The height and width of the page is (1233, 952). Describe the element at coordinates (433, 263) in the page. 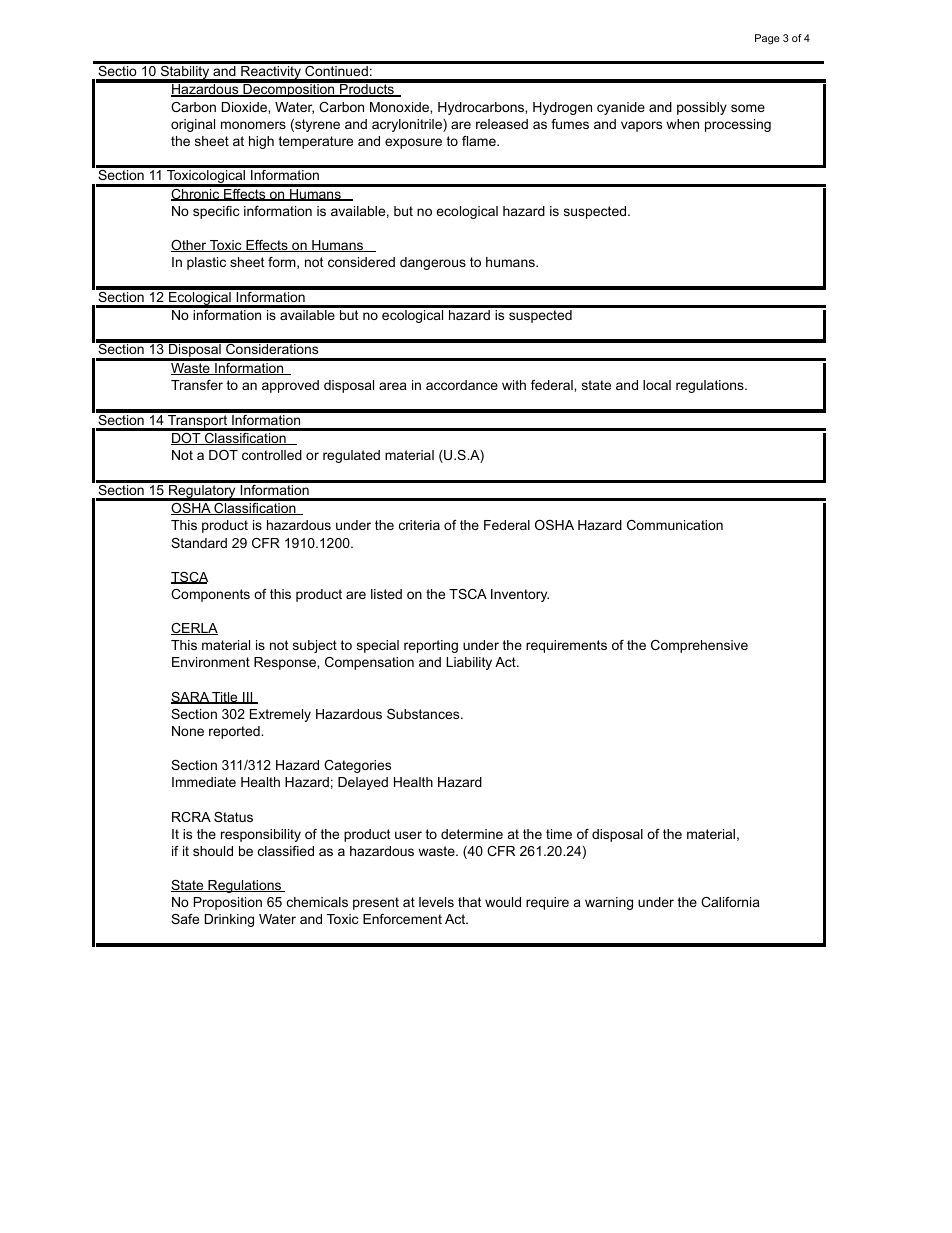

I see `dangerous` at that location.
